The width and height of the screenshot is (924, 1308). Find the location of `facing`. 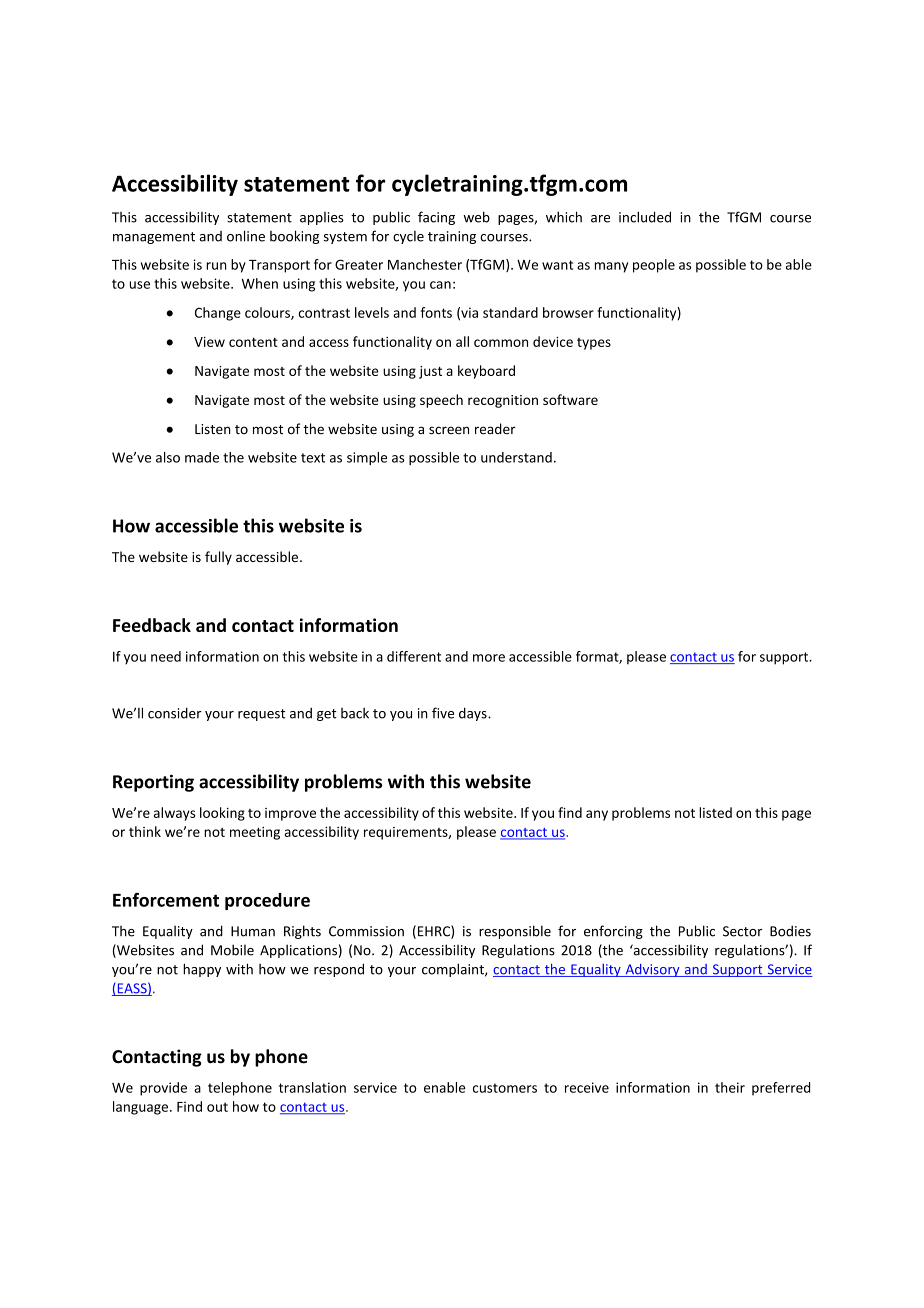

facing is located at coordinates (436, 218).
